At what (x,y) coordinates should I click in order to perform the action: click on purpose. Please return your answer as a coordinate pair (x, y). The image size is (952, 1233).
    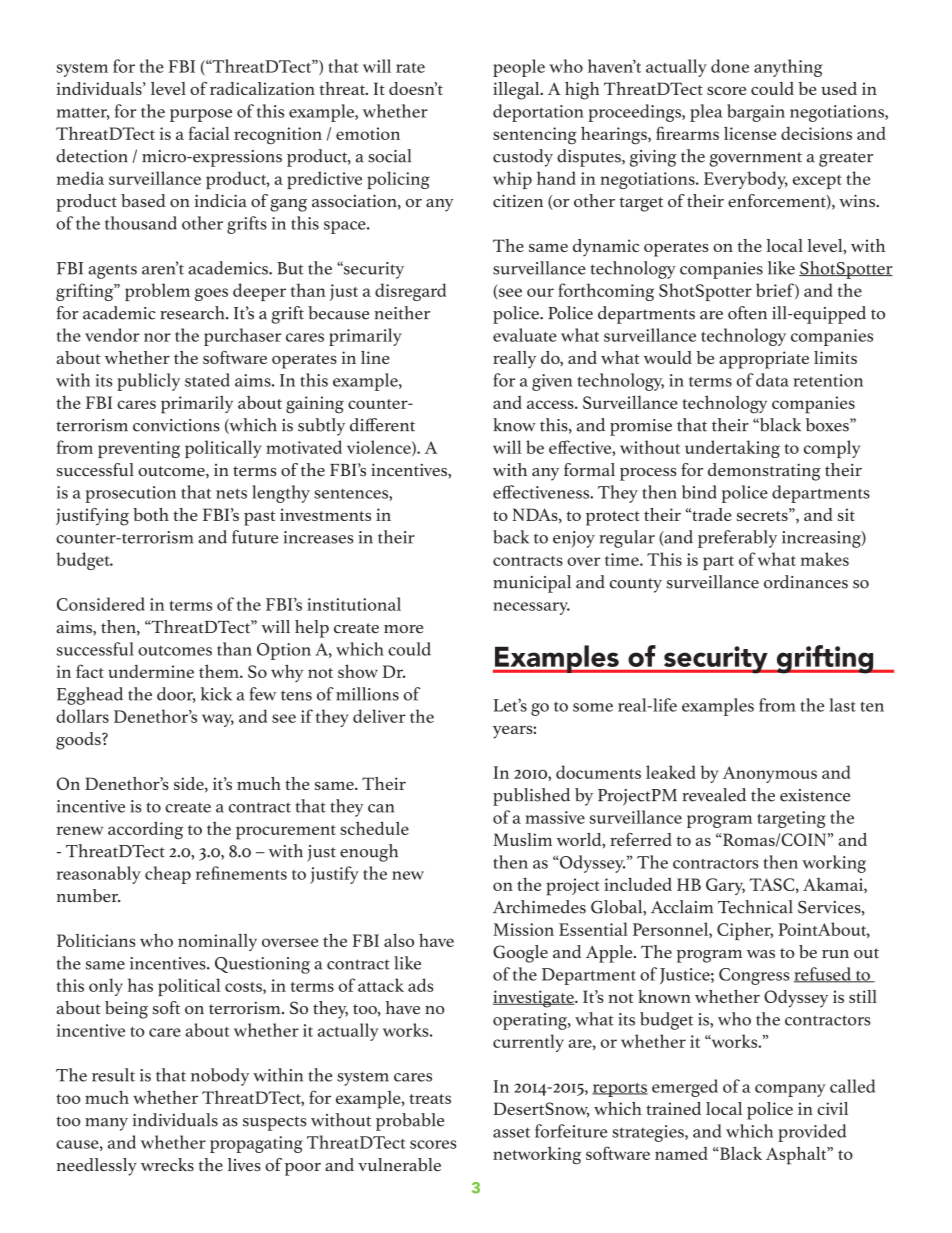
    Looking at the image, I should click on (201, 115).
